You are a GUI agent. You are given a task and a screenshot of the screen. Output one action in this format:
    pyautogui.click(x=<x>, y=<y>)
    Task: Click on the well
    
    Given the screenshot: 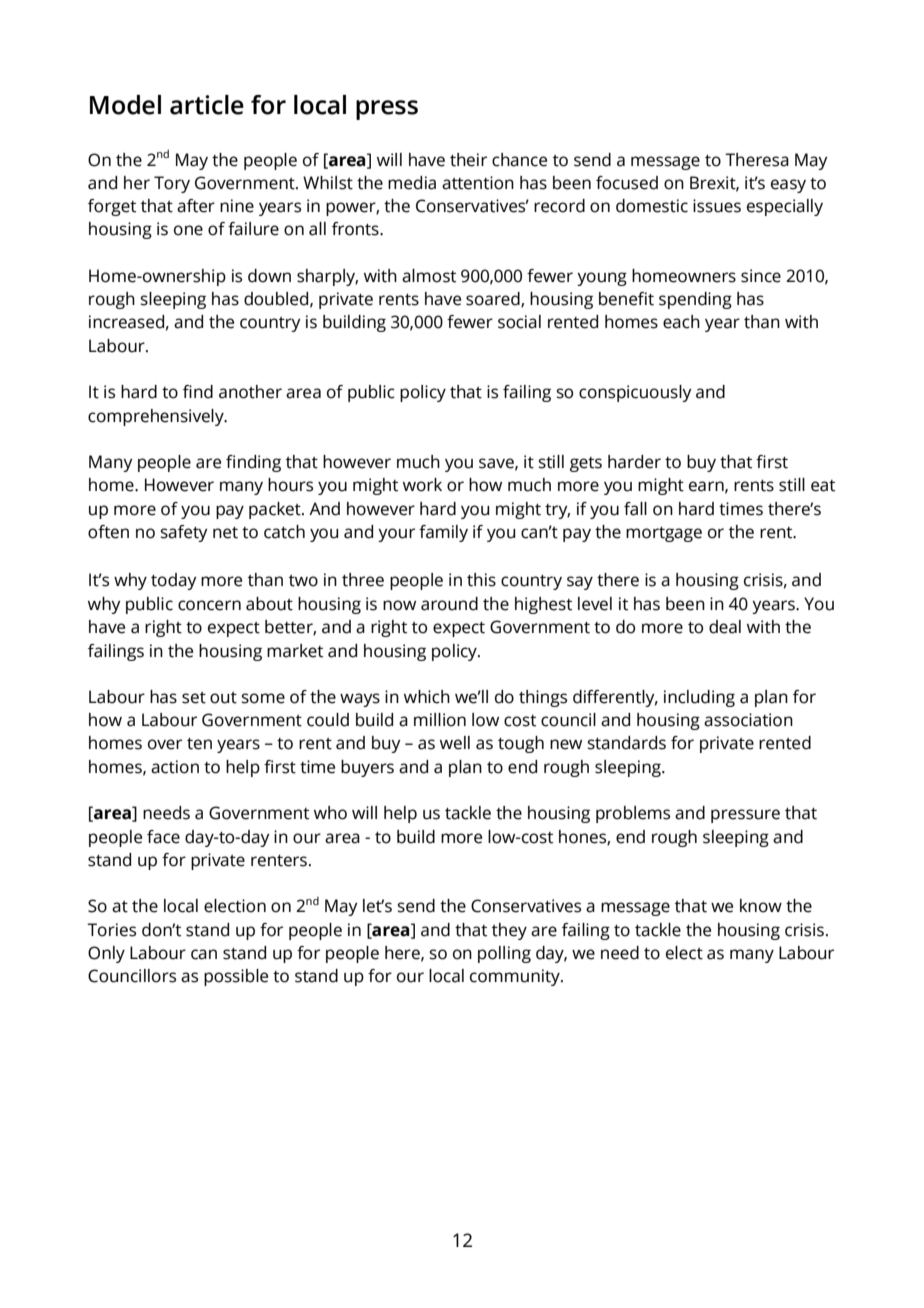 What is the action you would take?
    pyautogui.click(x=455, y=743)
